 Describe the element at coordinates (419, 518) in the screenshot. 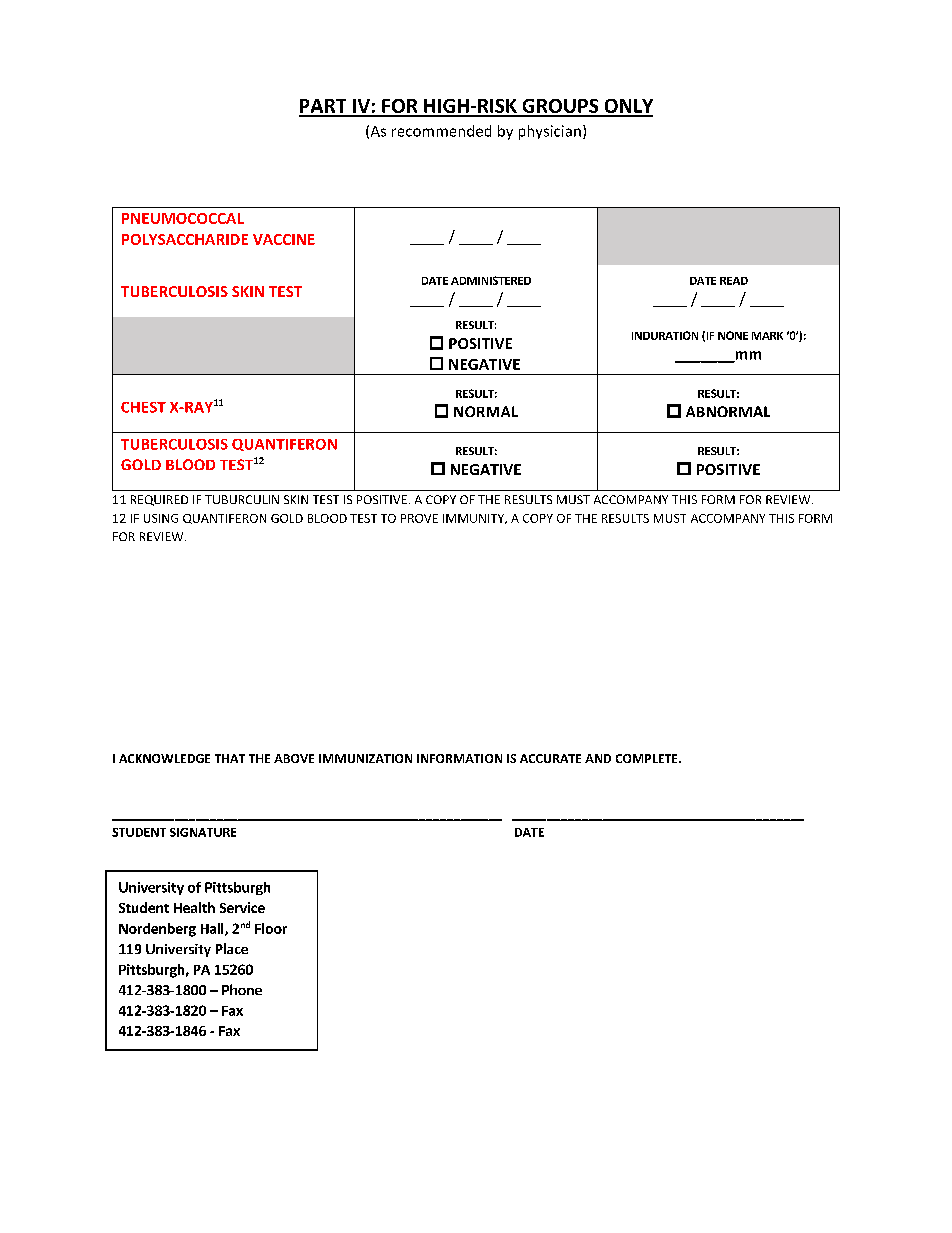

I see `PROVE` at that location.
